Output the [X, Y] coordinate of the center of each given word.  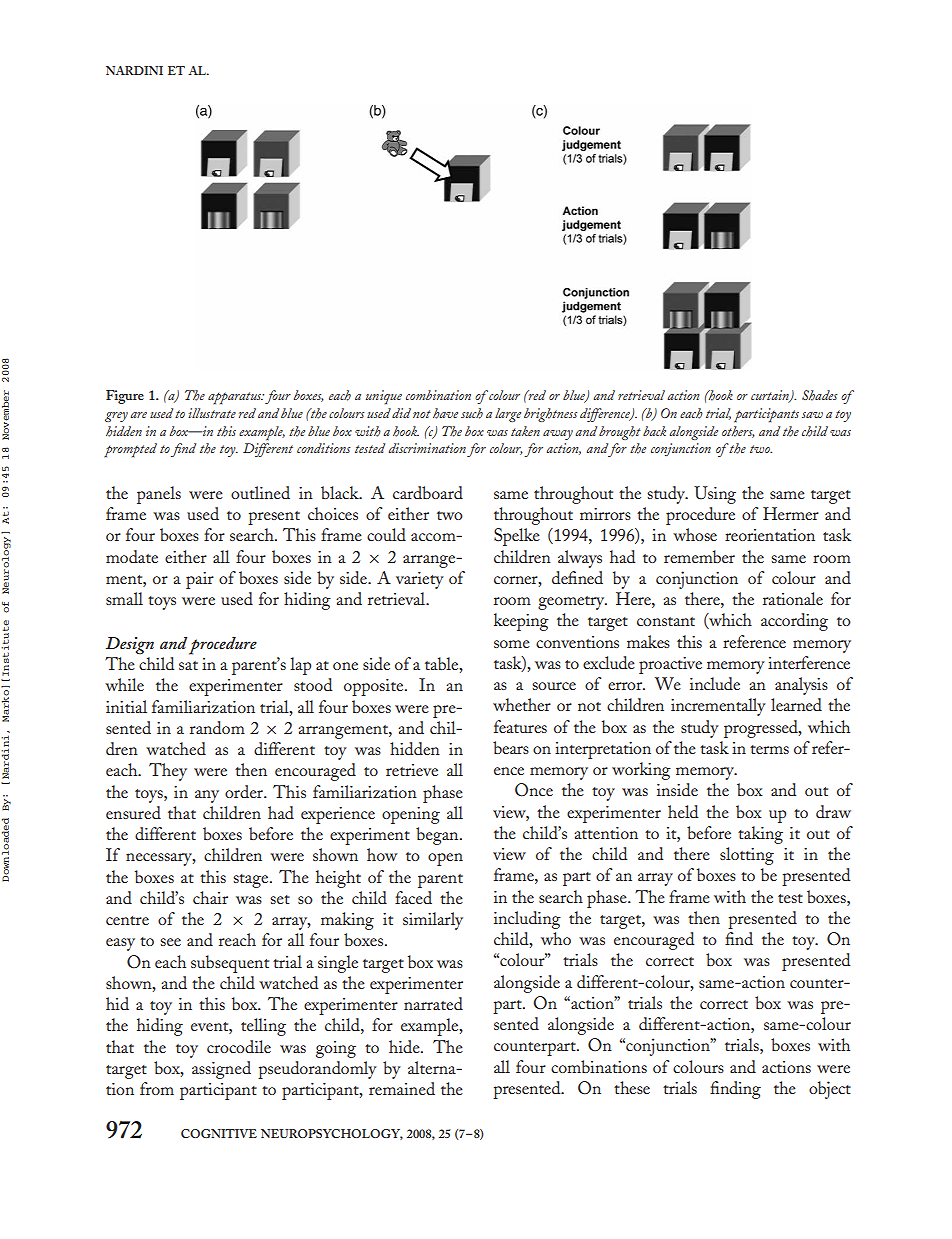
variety [420, 580]
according [794, 622]
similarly [433, 921]
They [168, 772]
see [170, 942]
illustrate [212, 413]
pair [200, 580]
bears [511, 747]
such [472, 413]
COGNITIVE [219, 1133]
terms [769, 749]
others [738, 432]
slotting [747, 856]
